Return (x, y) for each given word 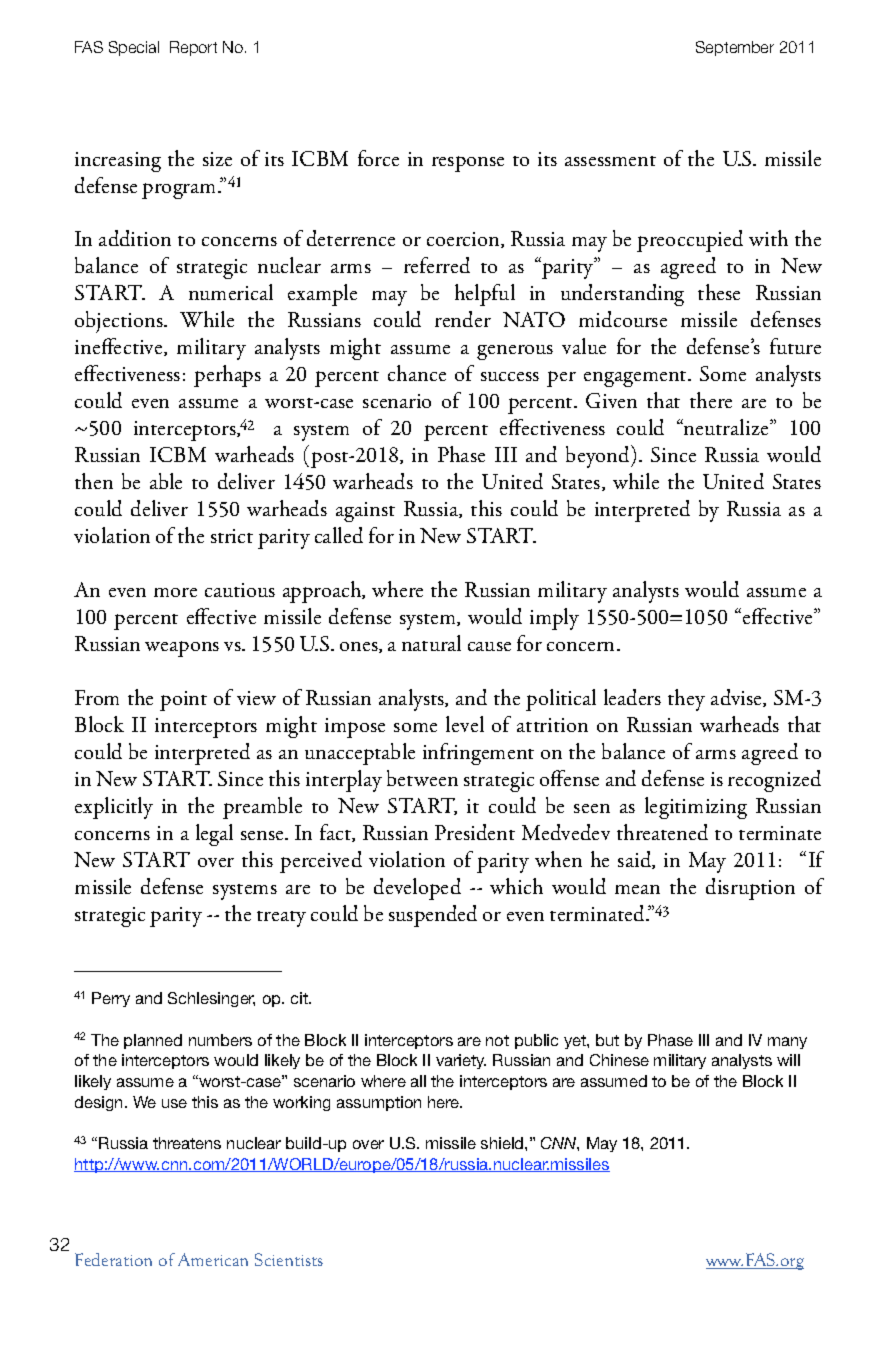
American (213, 1259)
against (365, 512)
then (94, 481)
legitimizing (696, 808)
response (468, 164)
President (475, 832)
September (735, 48)
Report (193, 48)
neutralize (726, 427)
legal (214, 835)
